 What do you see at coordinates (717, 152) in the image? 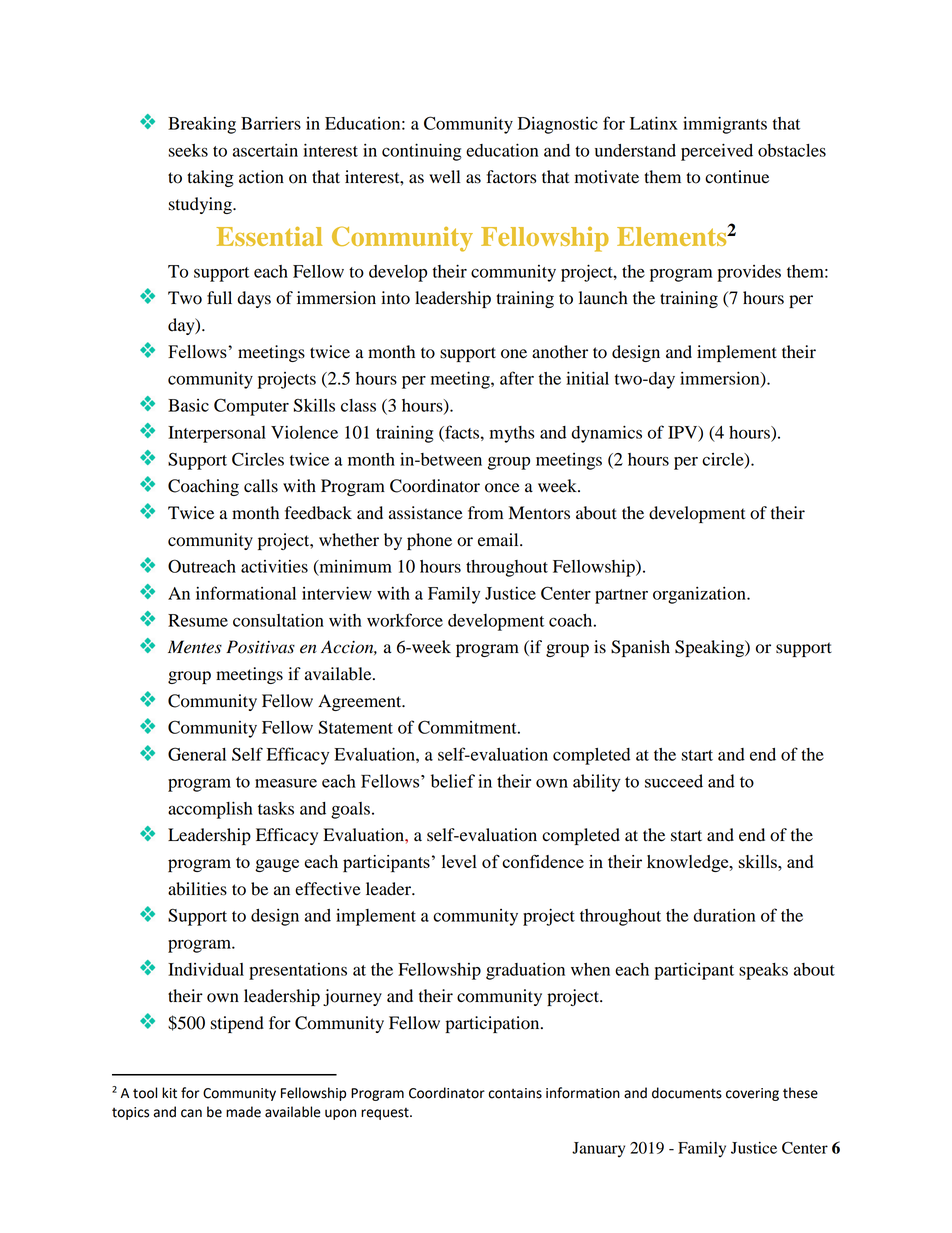
I see `perceived` at bounding box center [717, 152].
